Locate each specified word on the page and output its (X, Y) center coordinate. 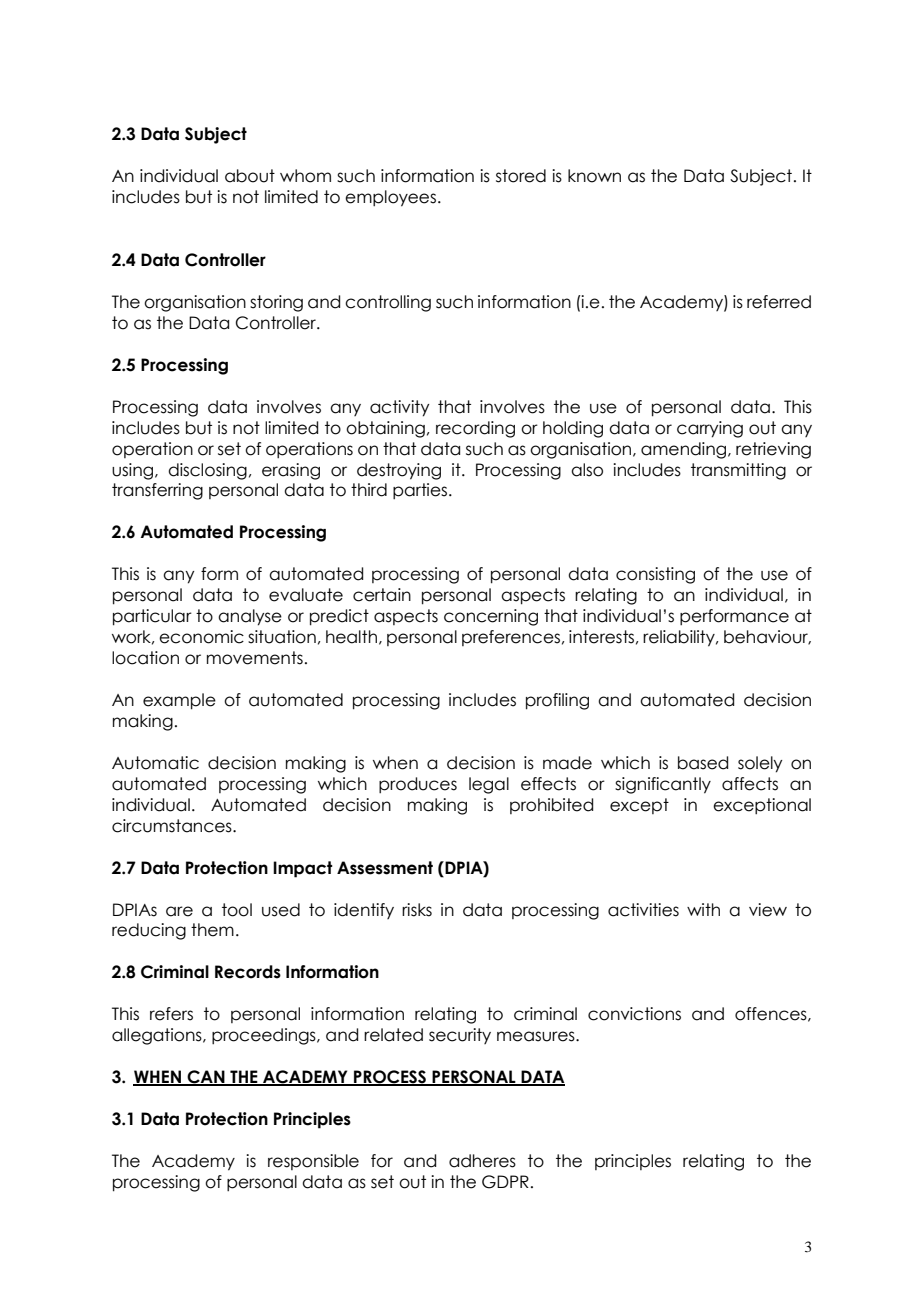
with (703, 909)
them (212, 930)
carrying (710, 429)
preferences (511, 638)
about (250, 176)
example (179, 701)
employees (392, 198)
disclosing (207, 471)
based (703, 763)
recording (475, 429)
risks (417, 910)
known (594, 176)
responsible (313, 1162)
